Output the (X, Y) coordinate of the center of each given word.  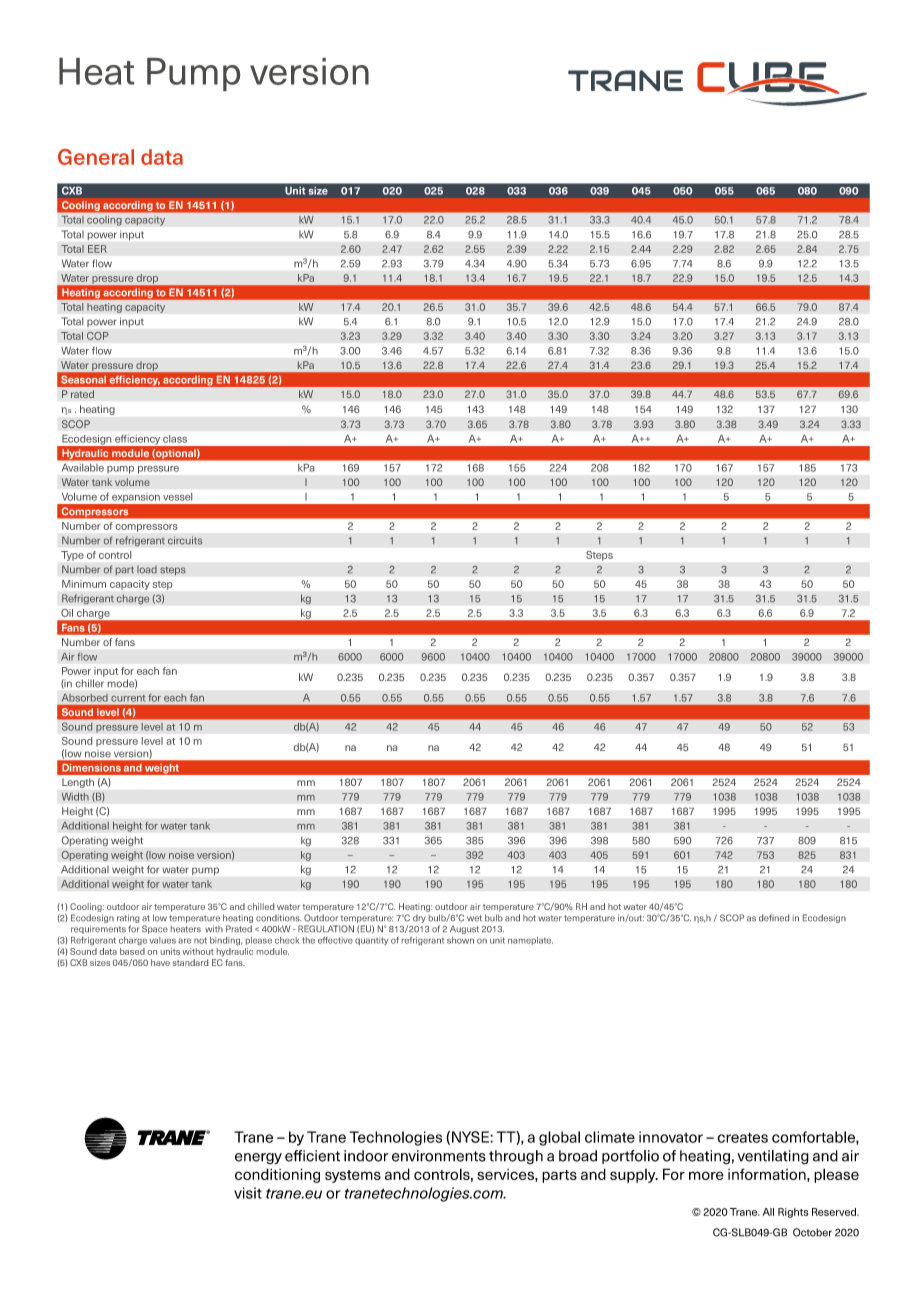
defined (774, 918)
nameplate (530, 941)
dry (419, 919)
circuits (185, 540)
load (147, 569)
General (96, 157)
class (175, 439)
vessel (177, 497)
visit (248, 1193)
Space (155, 929)
